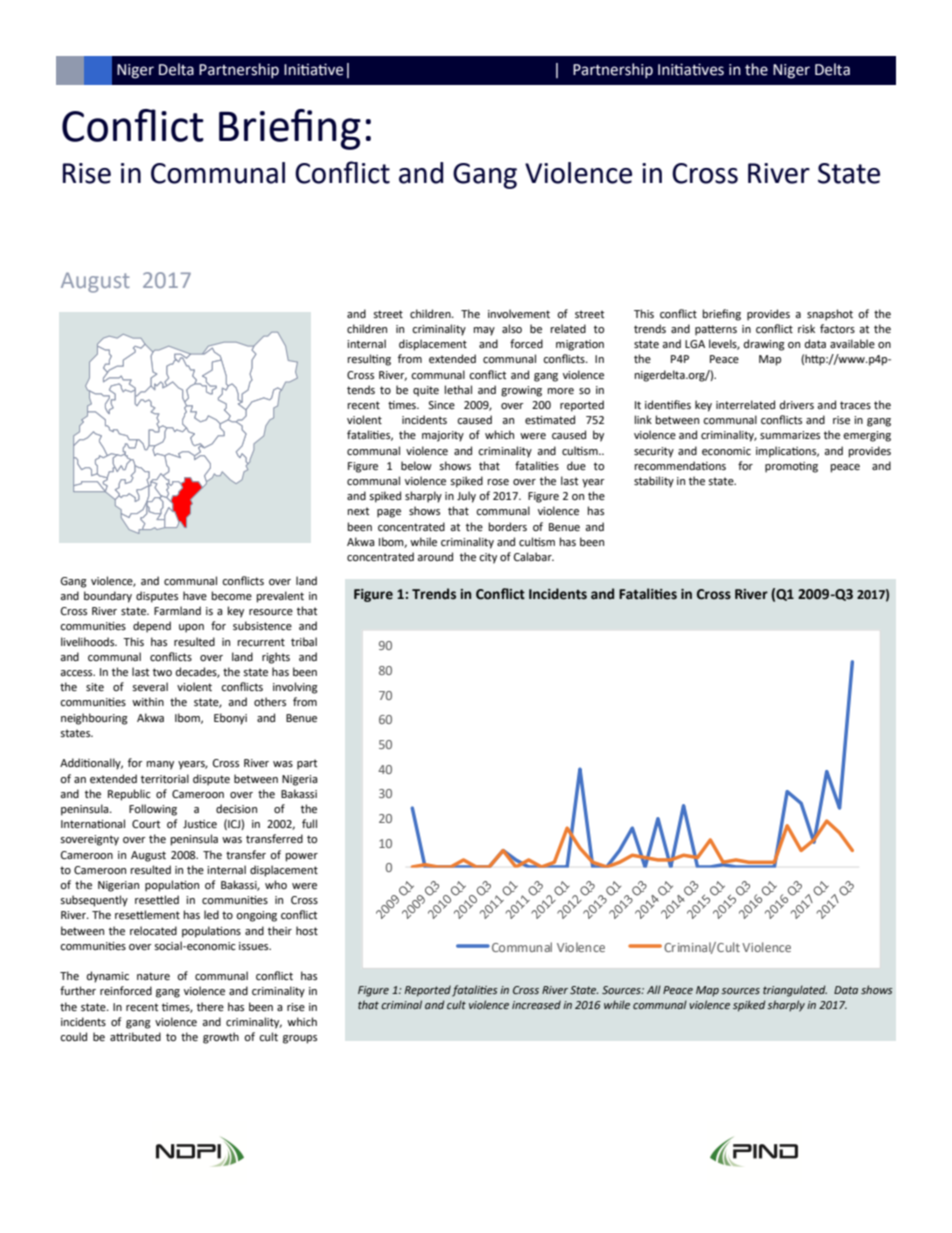 The image size is (952, 1233). I want to click on resulting, so click(369, 360).
